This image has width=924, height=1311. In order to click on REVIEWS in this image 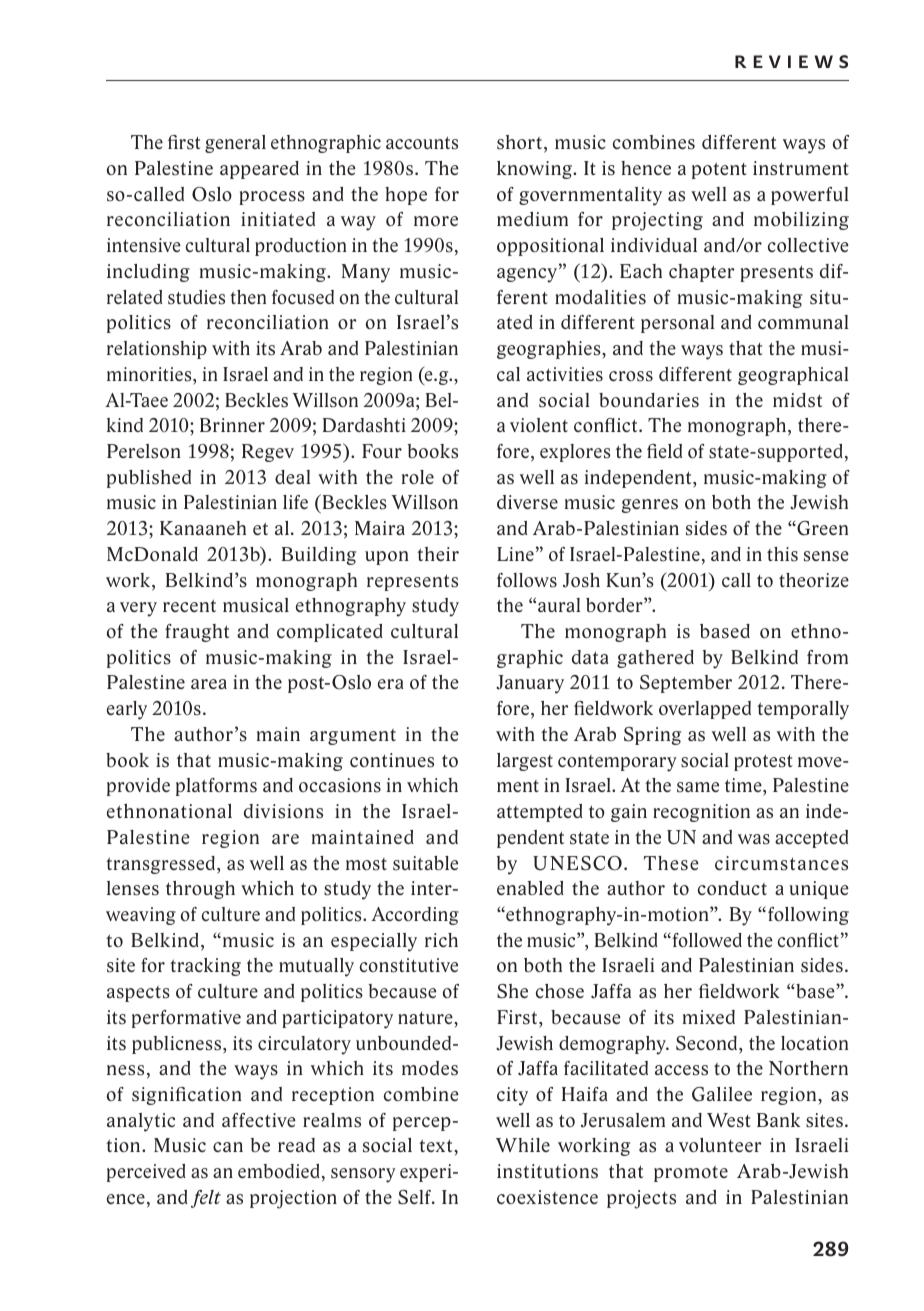, I will do `click(791, 62)`.
